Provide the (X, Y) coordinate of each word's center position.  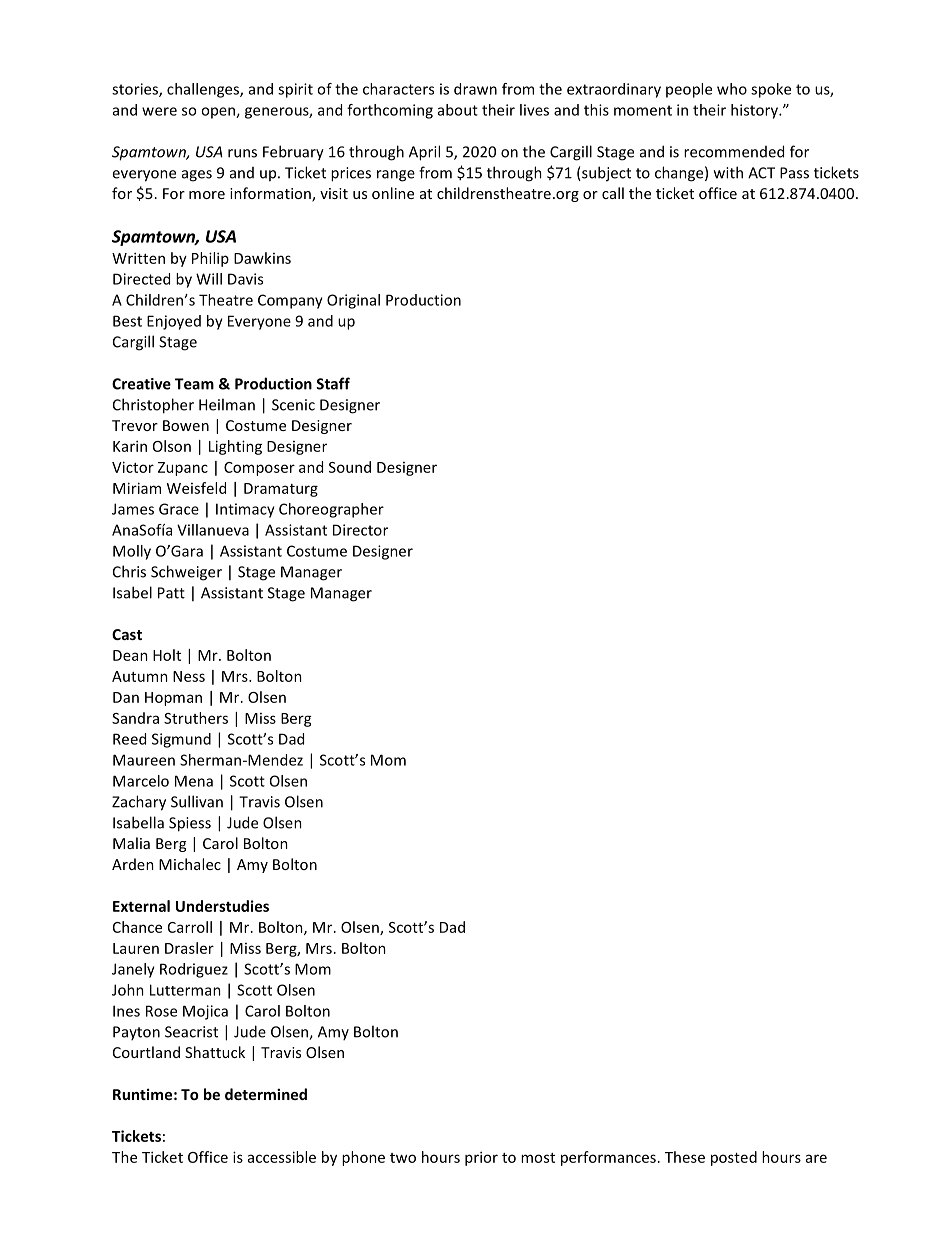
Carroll (190, 927)
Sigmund (181, 740)
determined (266, 1094)
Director (360, 530)
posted (734, 1158)
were (159, 111)
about (458, 110)
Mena (194, 781)
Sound (350, 467)
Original (353, 301)
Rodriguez (194, 970)
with (728, 172)
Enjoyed (174, 322)
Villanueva (213, 530)
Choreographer (331, 510)
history (756, 111)
